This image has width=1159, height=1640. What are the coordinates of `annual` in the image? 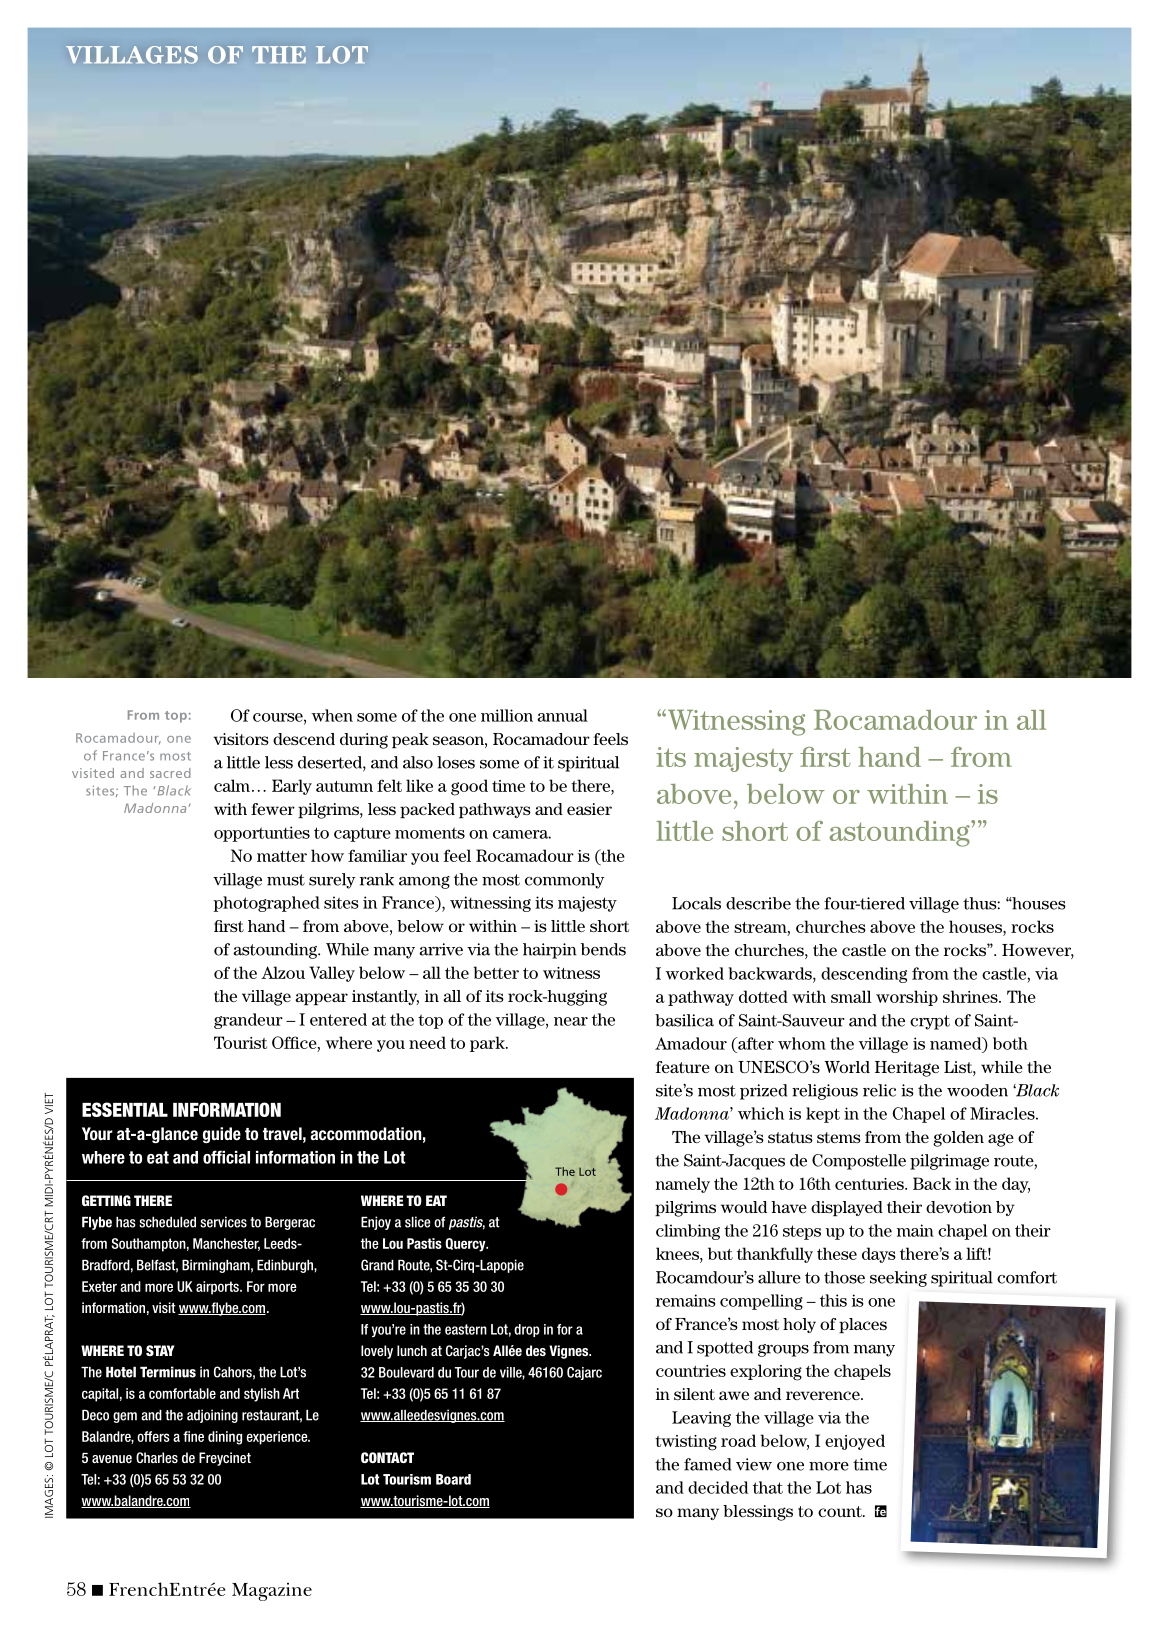 It's located at (562, 715).
